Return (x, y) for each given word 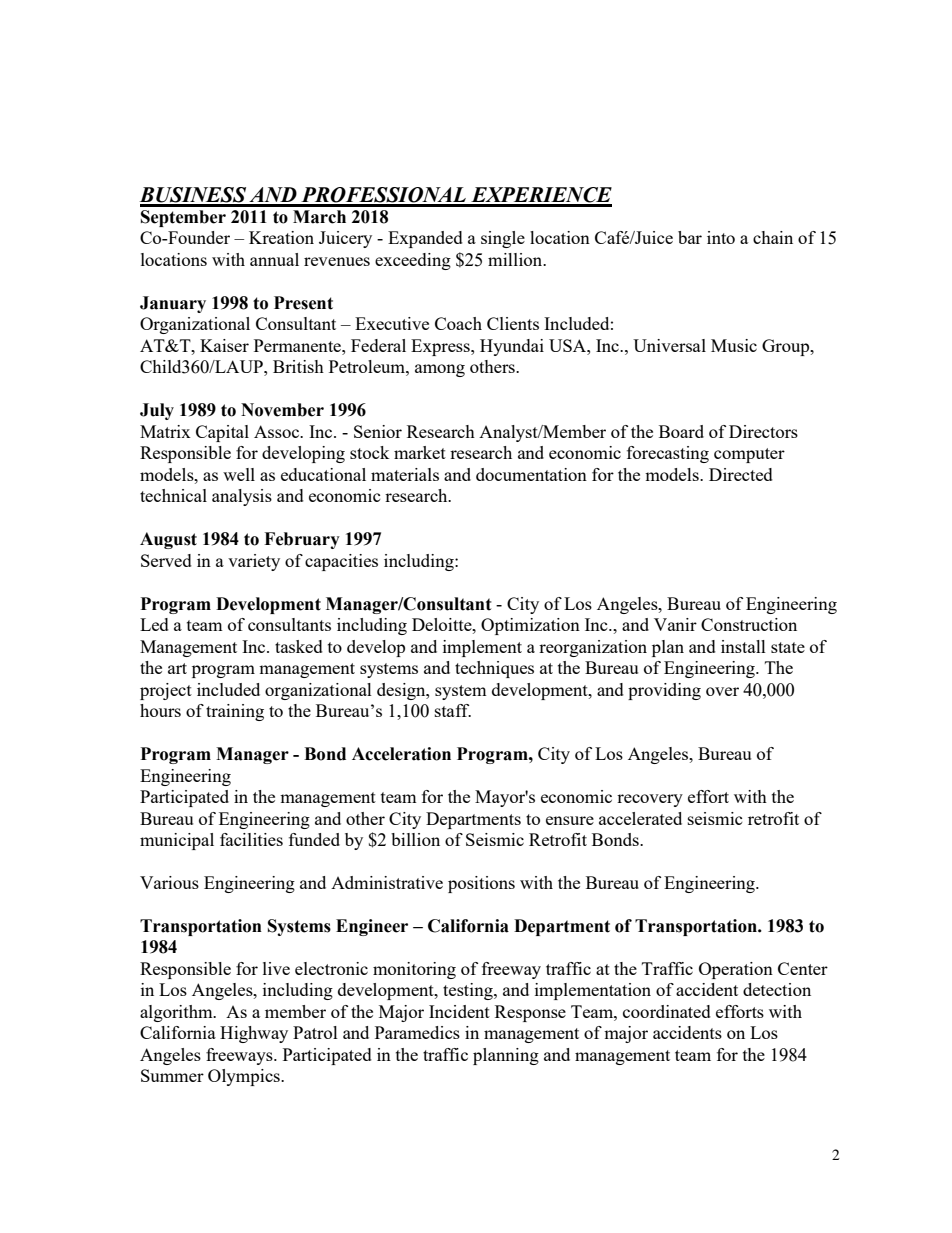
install (743, 646)
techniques (494, 669)
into (721, 237)
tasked (299, 646)
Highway (254, 1034)
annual (274, 259)
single (503, 239)
